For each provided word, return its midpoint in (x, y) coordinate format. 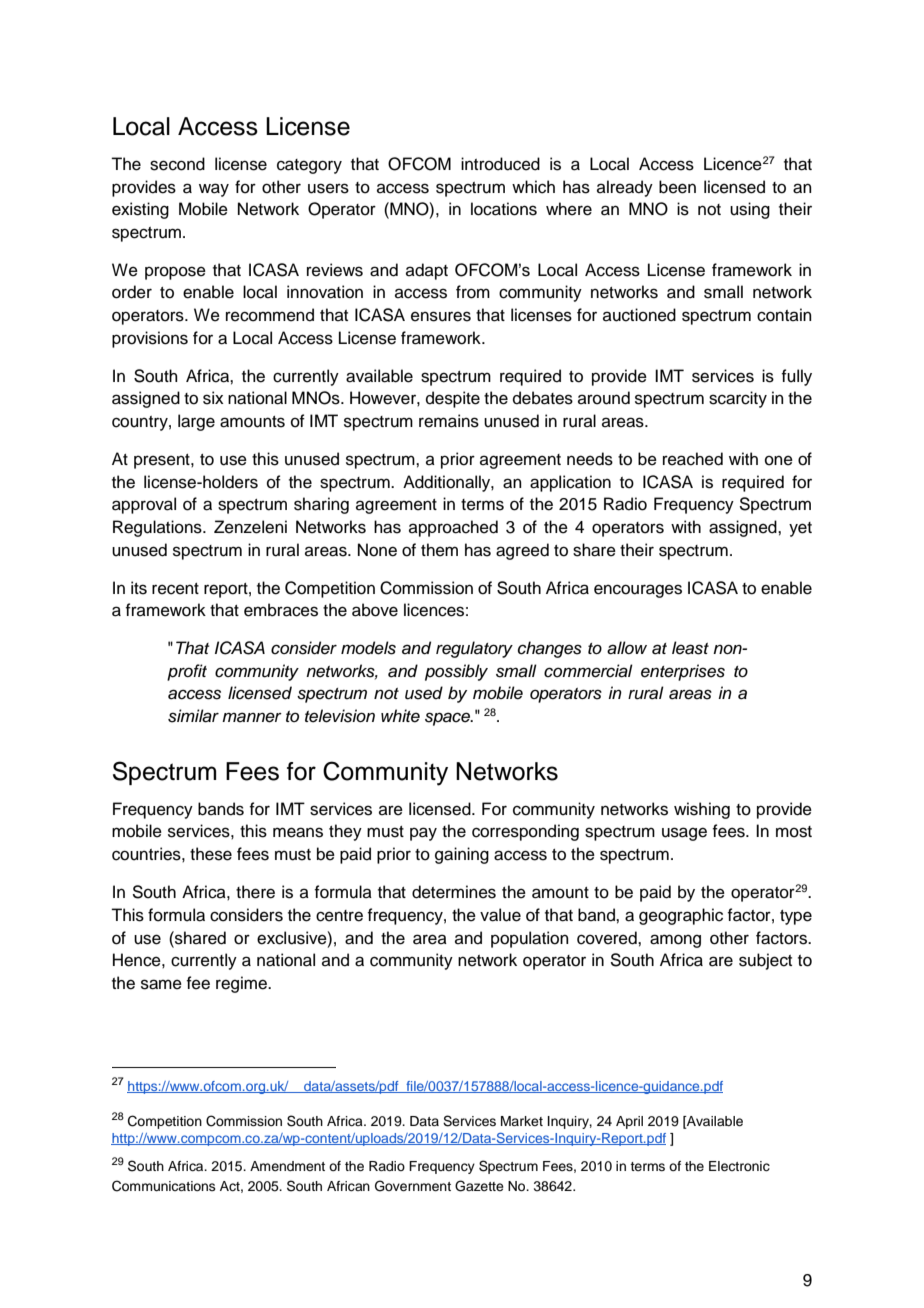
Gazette (479, 1186)
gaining (462, 855)
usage (684, 834)
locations (504, 209)
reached (693, 459)
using (750, 210)
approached (453, 528)
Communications (164, 1186)
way (214, 190)
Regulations (158, 528)
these (211, 854)
